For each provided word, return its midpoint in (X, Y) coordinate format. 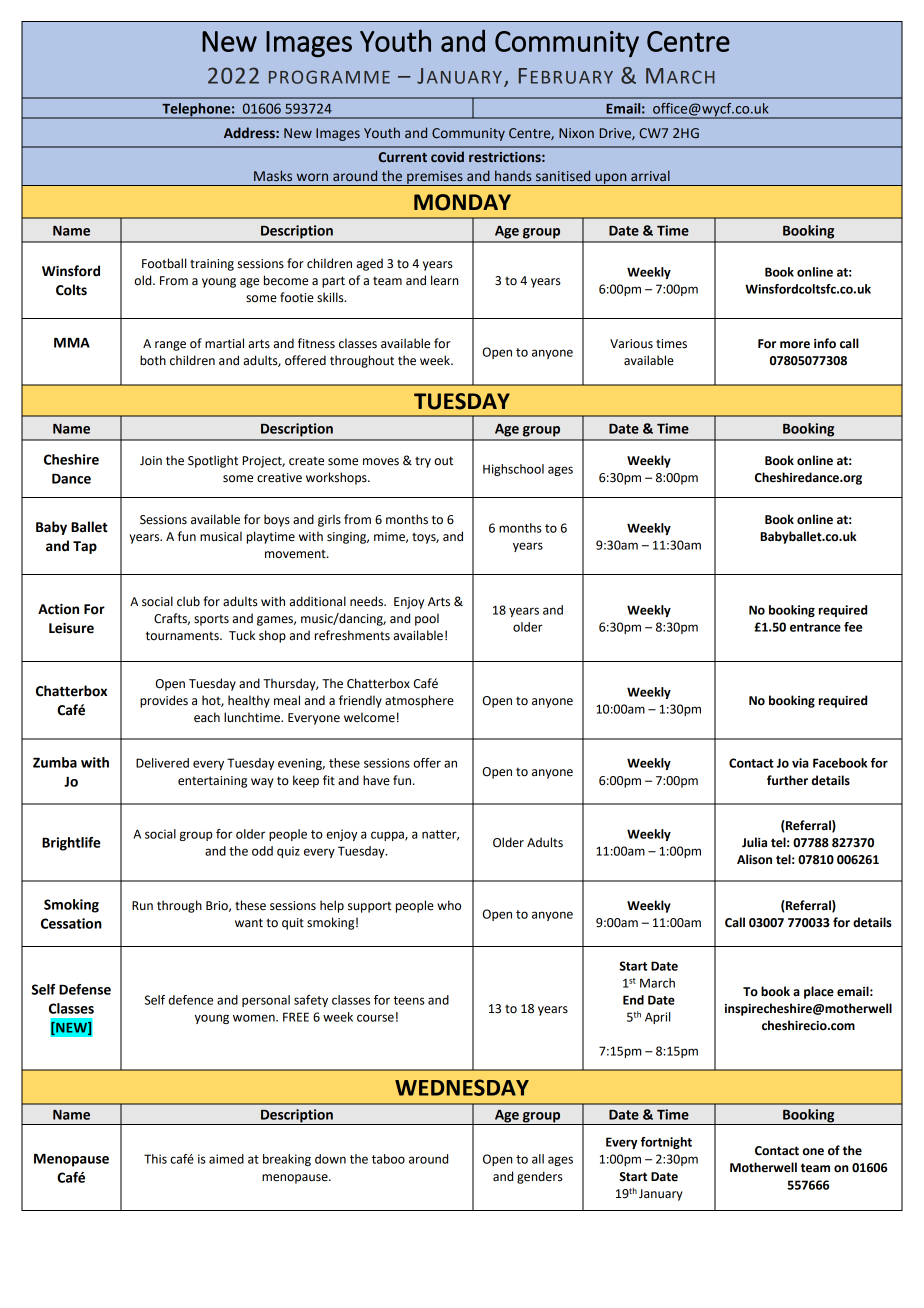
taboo (388, 1159)
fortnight (666, 1143)
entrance (815, 627)
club (188, 601)
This (155, 1159)
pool (427, 619)
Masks (273, 176)
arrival (650, 175)
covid (447, 157)
